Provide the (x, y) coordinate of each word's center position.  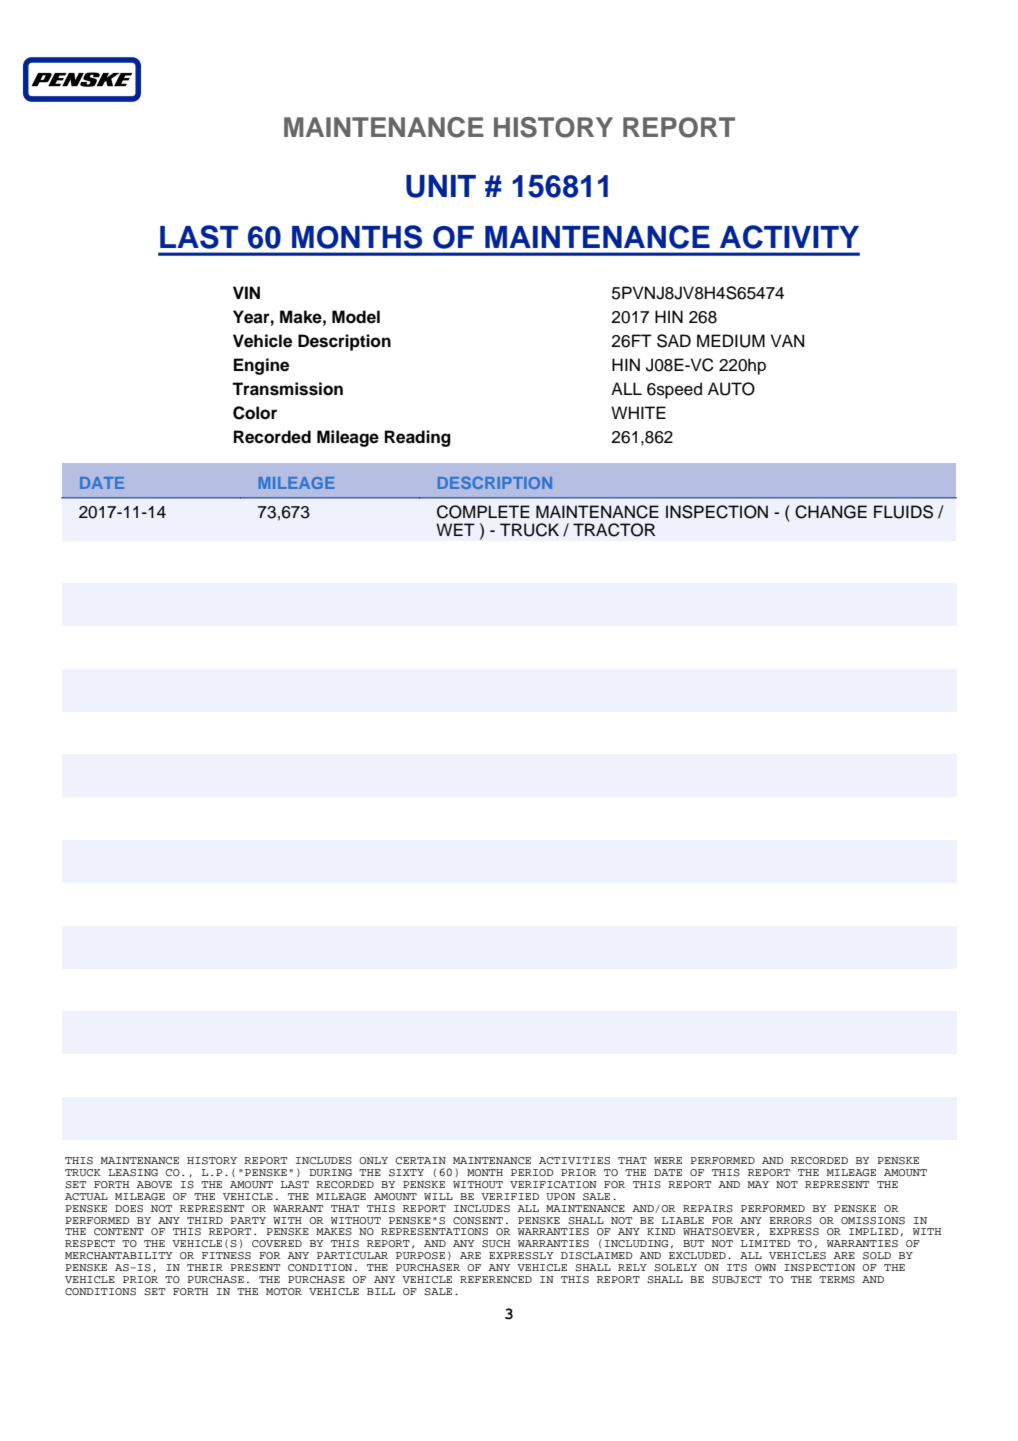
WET (455, 529)
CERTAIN (420, 1160)
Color (255, 413)
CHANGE (831, 512)
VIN (246, 292)
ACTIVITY (789, 237)
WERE (668, 1160)
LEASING (133, 1173)
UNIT (441, 186)
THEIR (205, 1267)
